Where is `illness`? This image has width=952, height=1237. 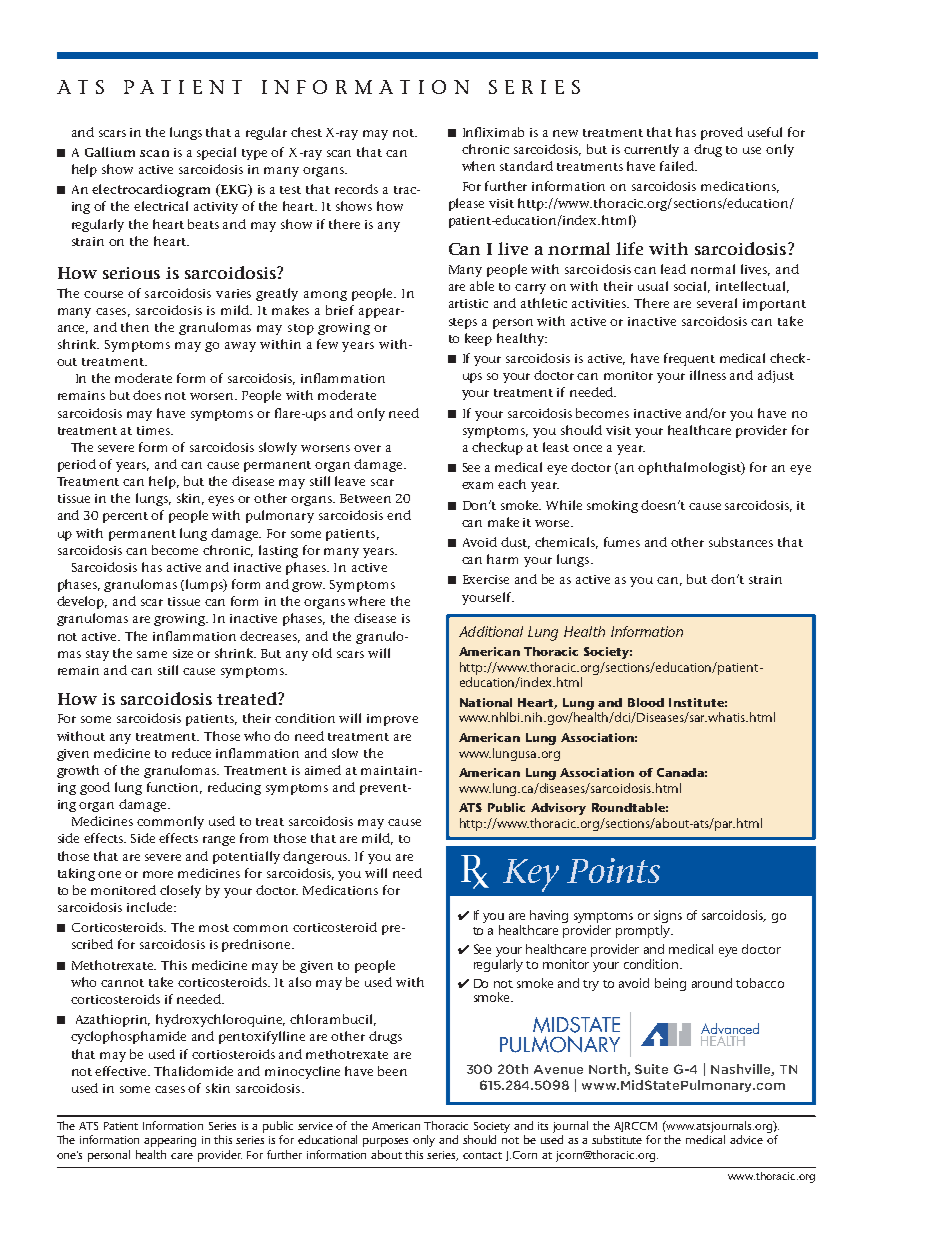 illness is located at coordinates (708, 375).
